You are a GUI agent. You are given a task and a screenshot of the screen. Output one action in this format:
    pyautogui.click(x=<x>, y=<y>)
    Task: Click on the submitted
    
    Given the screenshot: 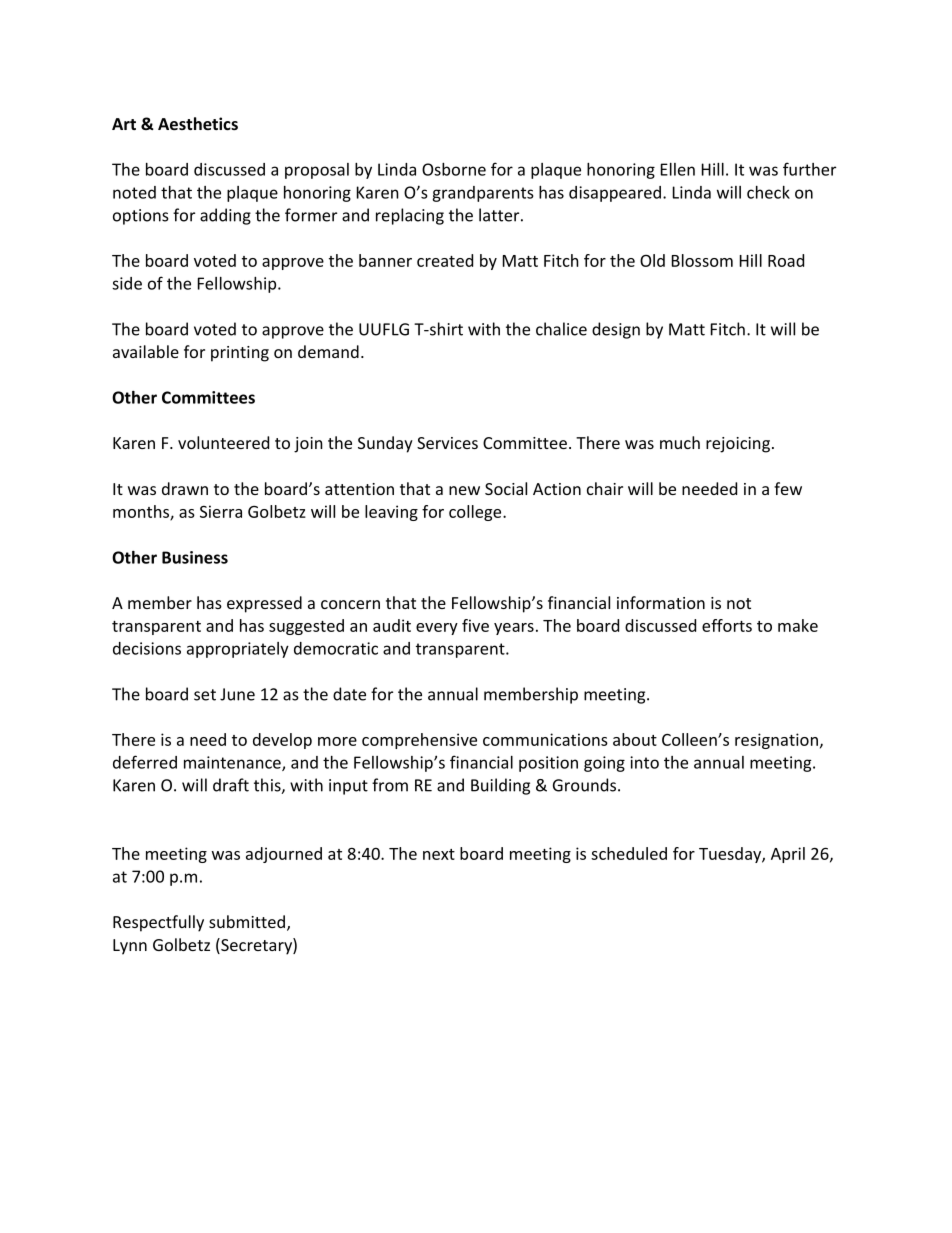 What is the action you would take?
    pyautogui.click(x=247, y=921)
